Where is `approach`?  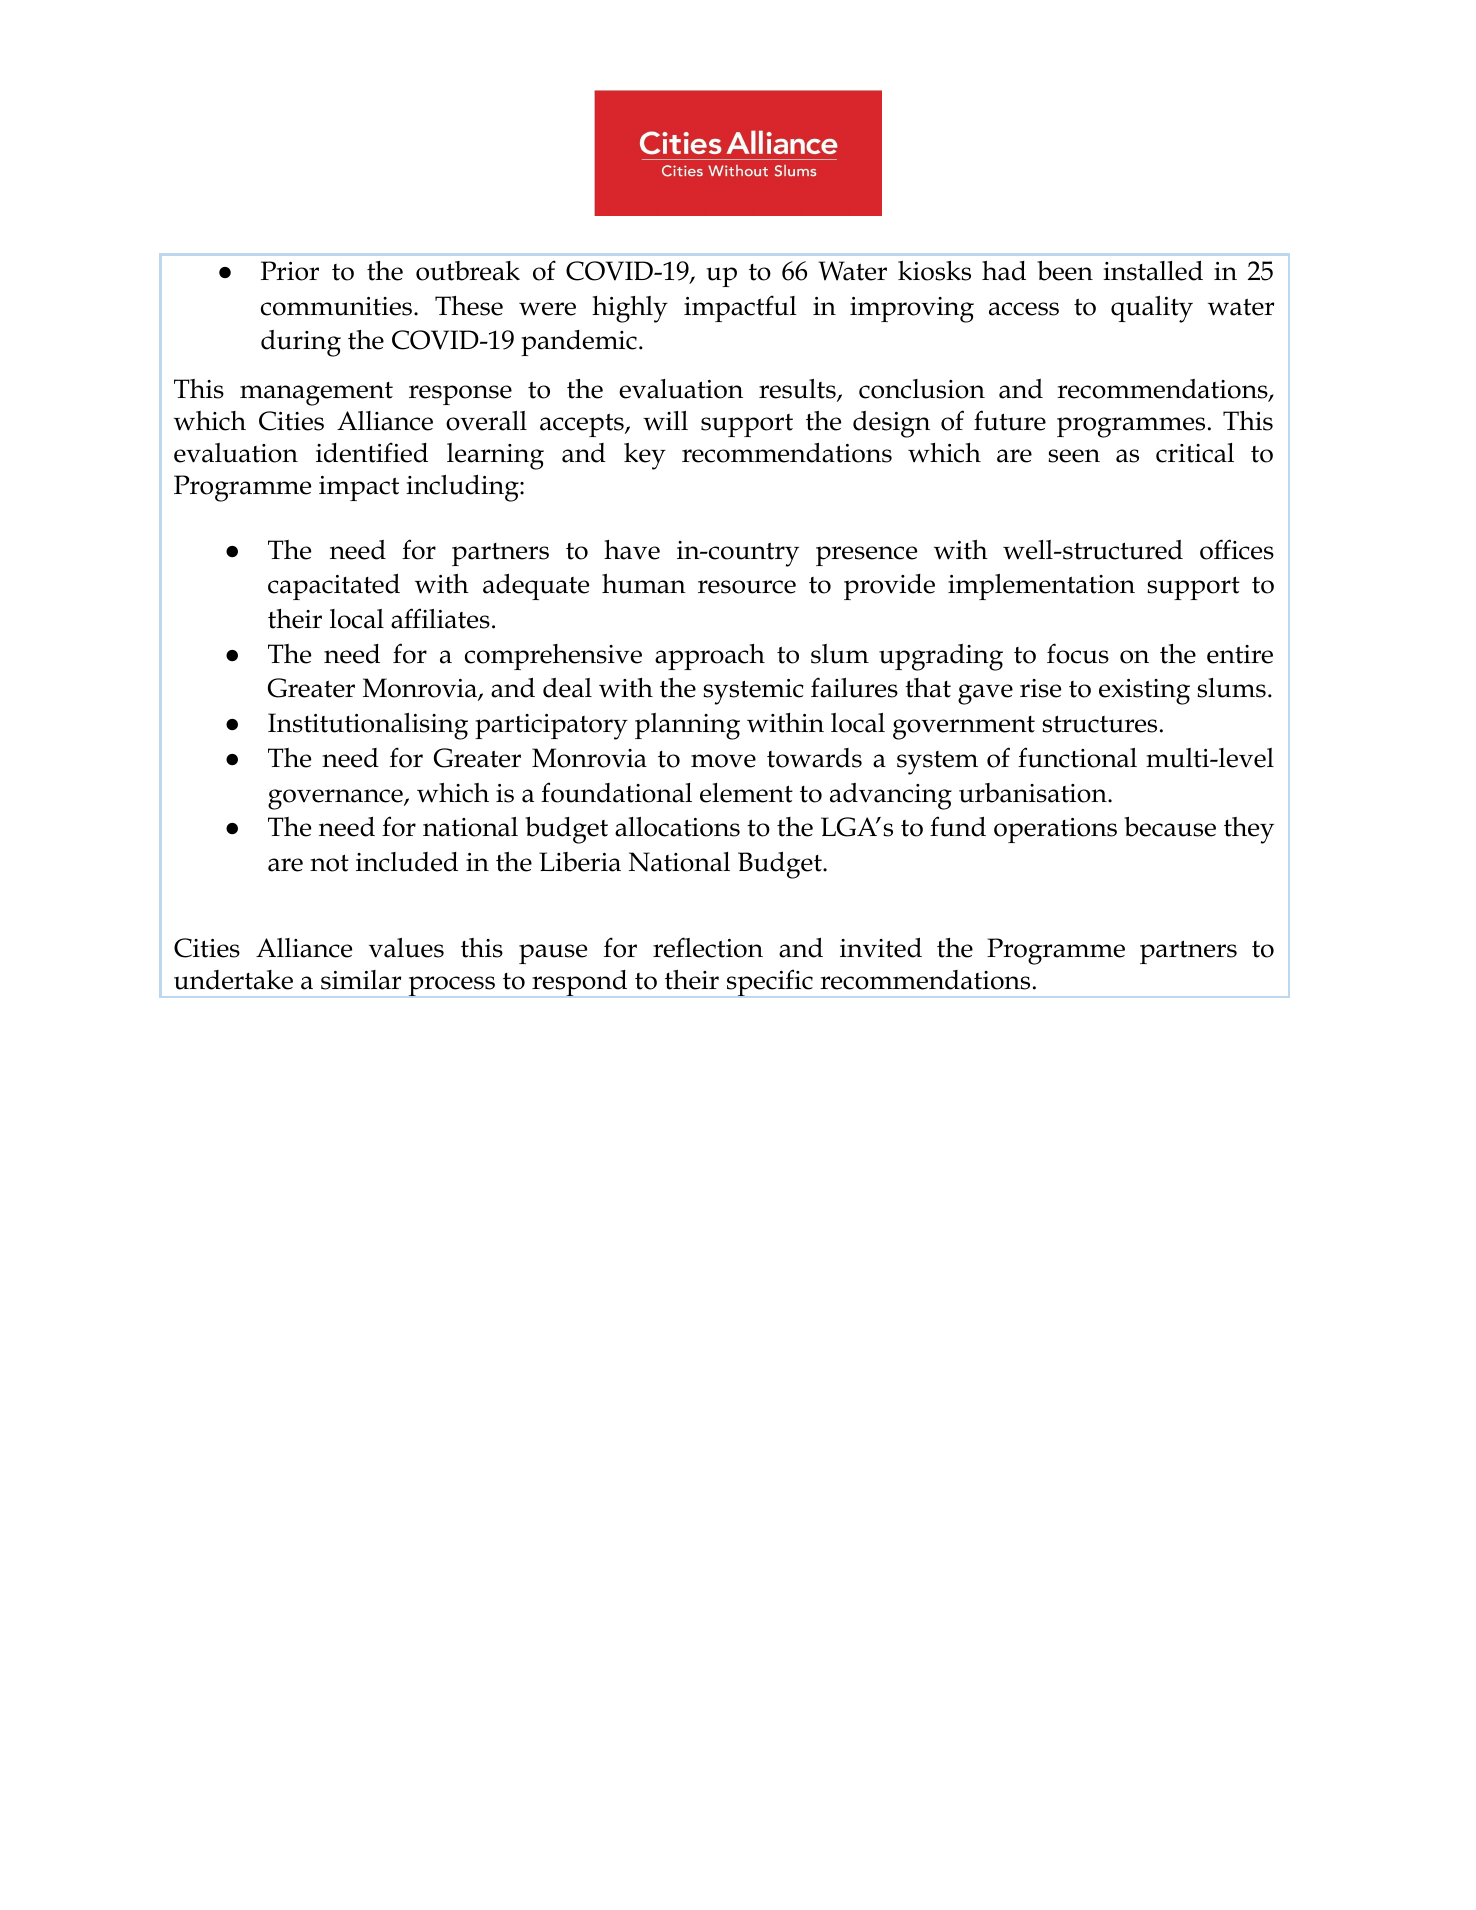
approach is located at coordinates (710, 657).
